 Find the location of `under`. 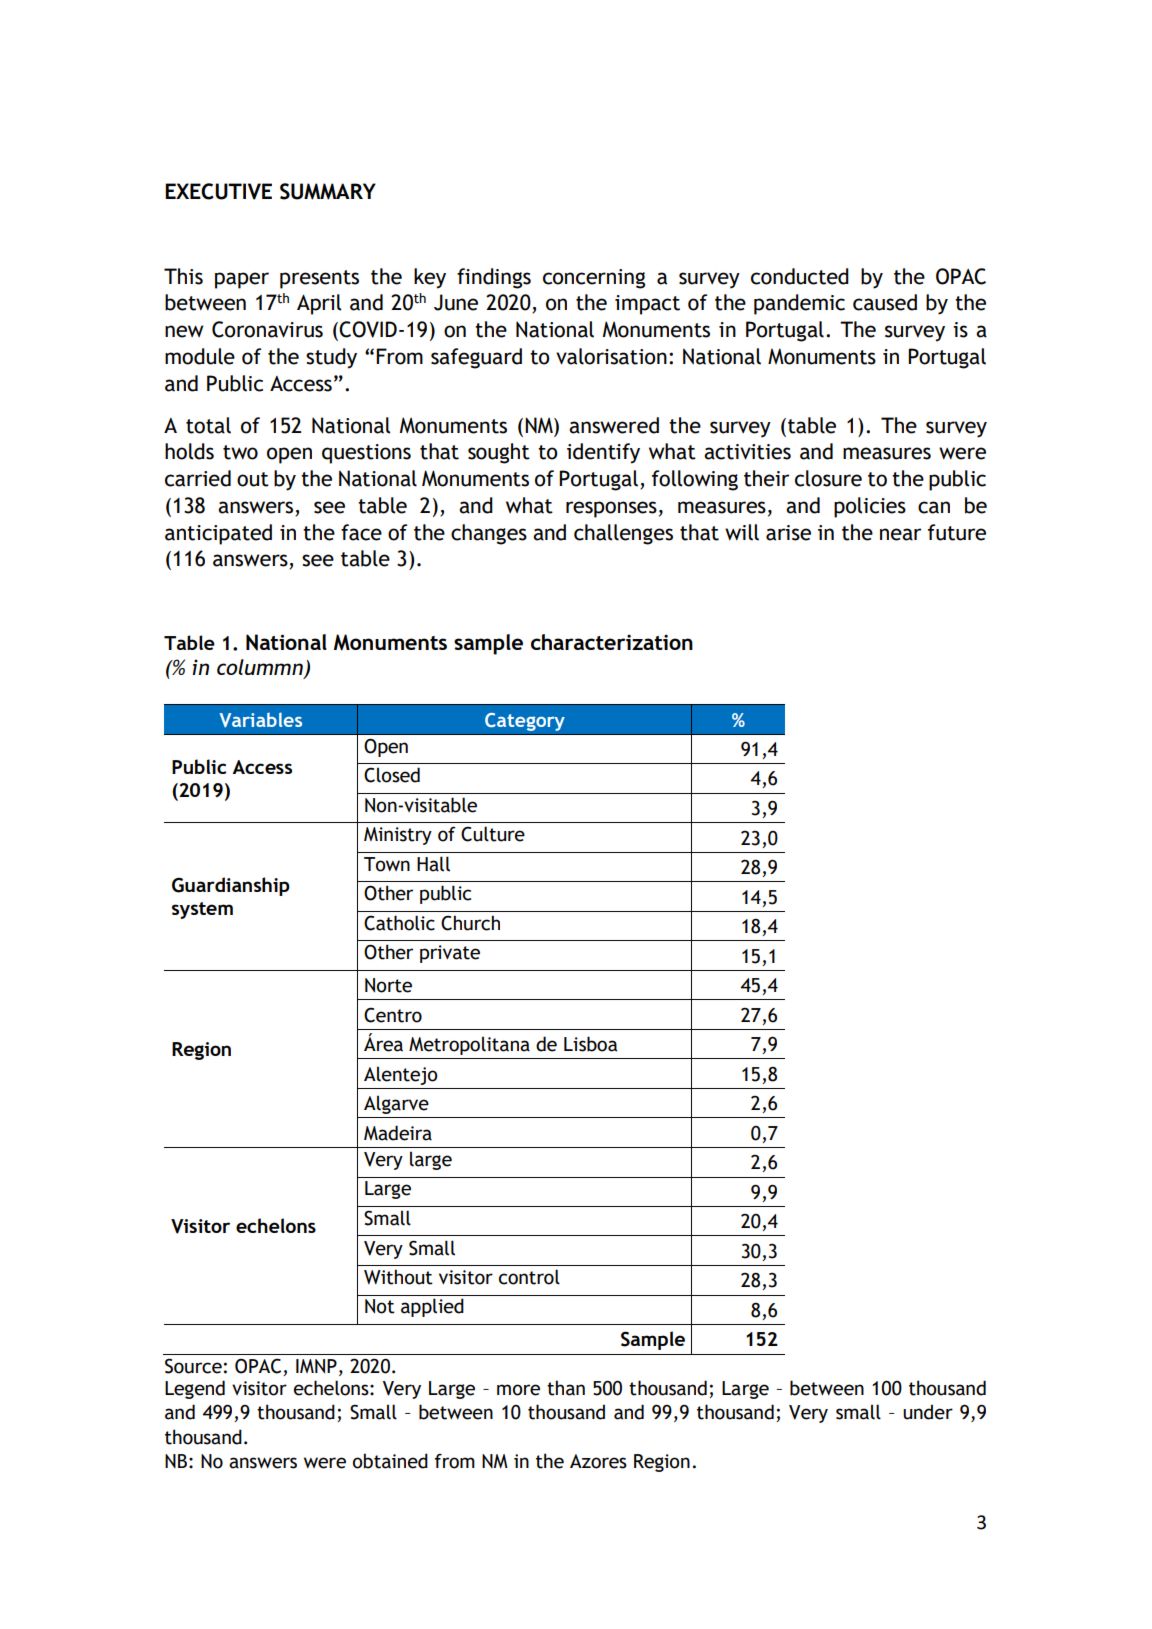

under is located at coordinates (928, 1412).
